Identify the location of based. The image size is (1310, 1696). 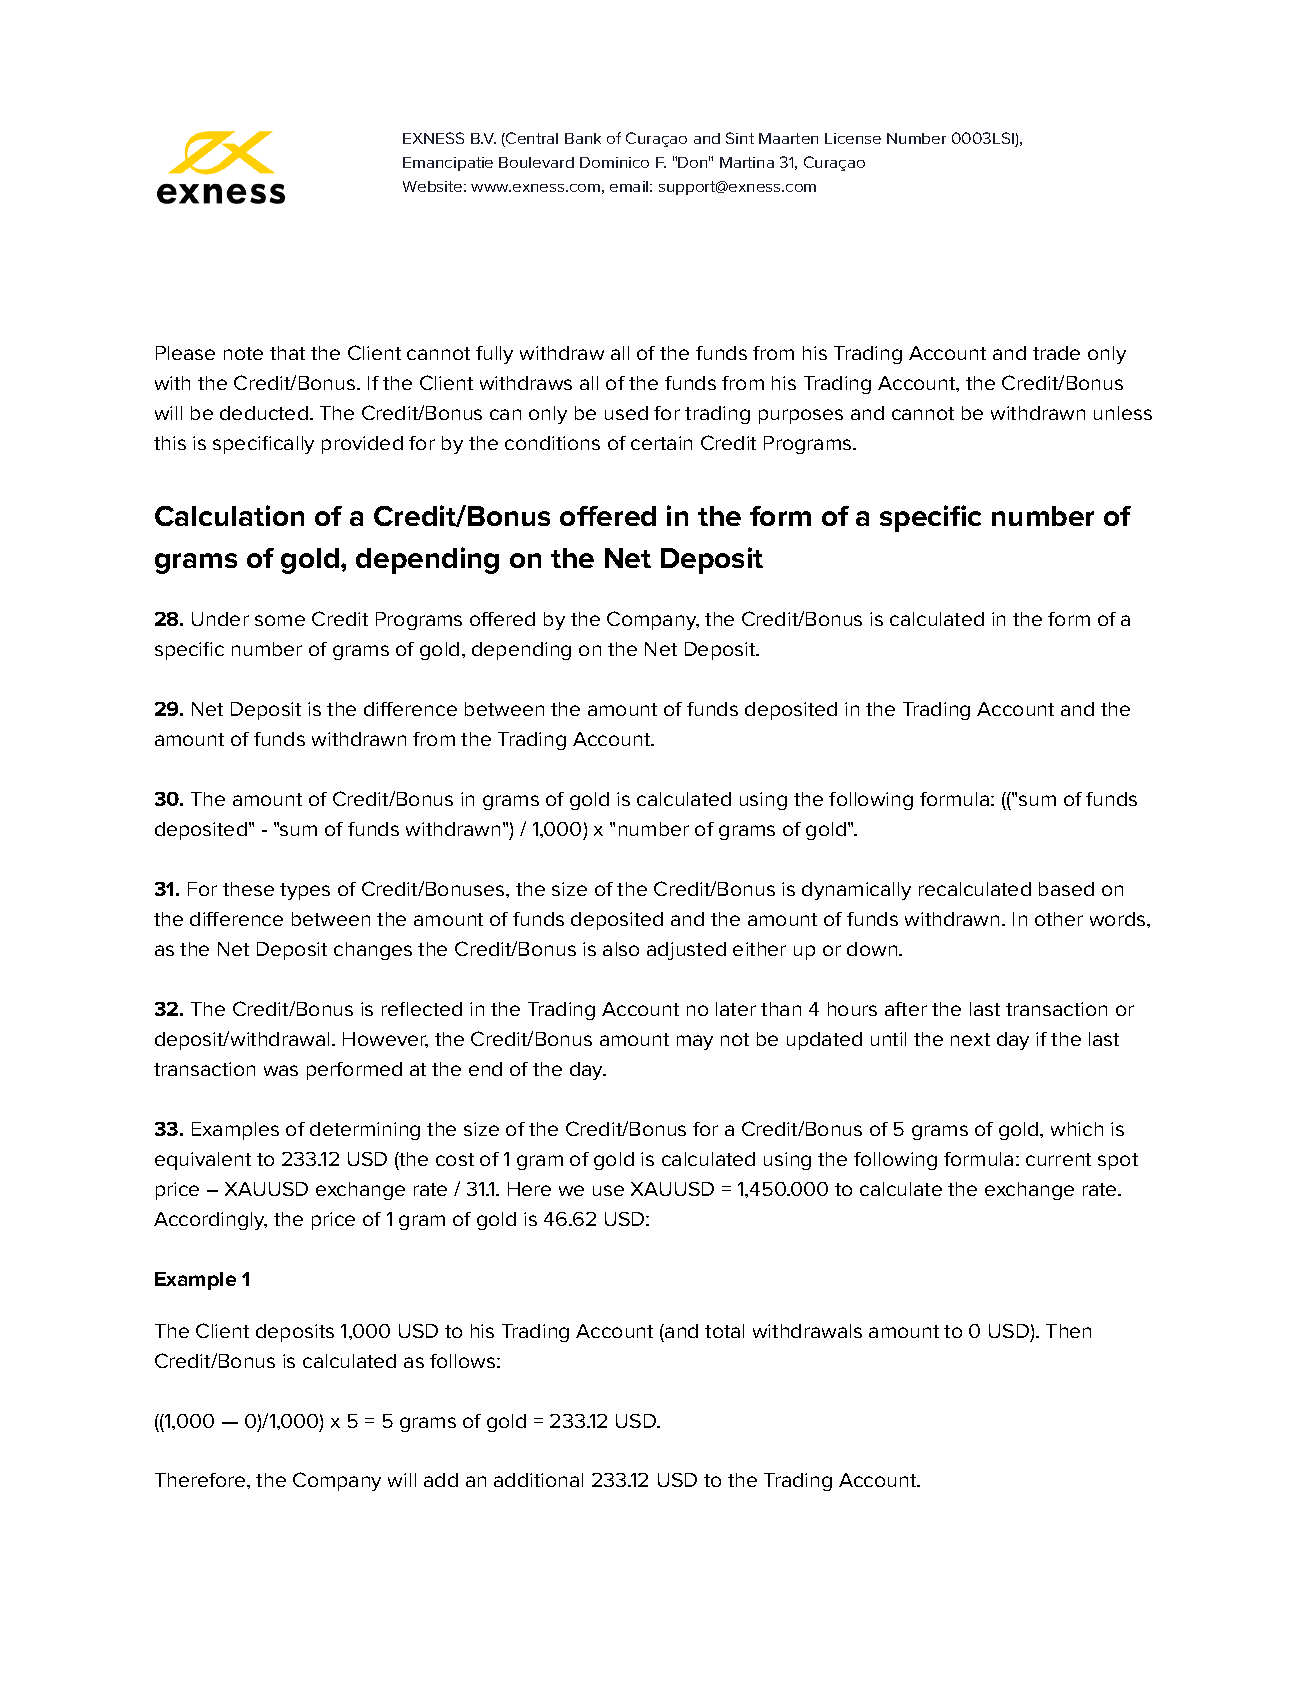
(1066, 889).
